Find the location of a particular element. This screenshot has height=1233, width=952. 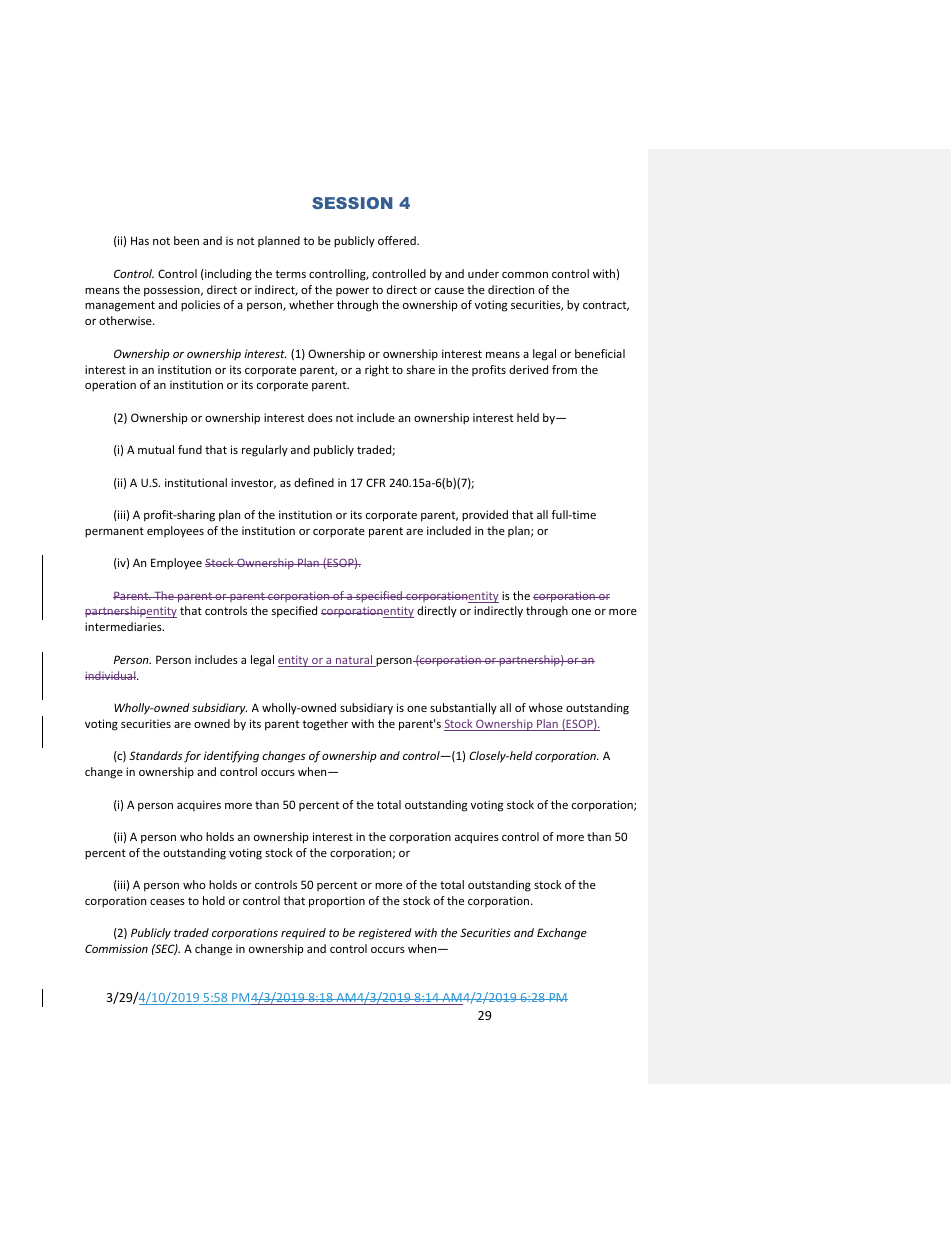

CFR is located at coordinates (376, 482).
